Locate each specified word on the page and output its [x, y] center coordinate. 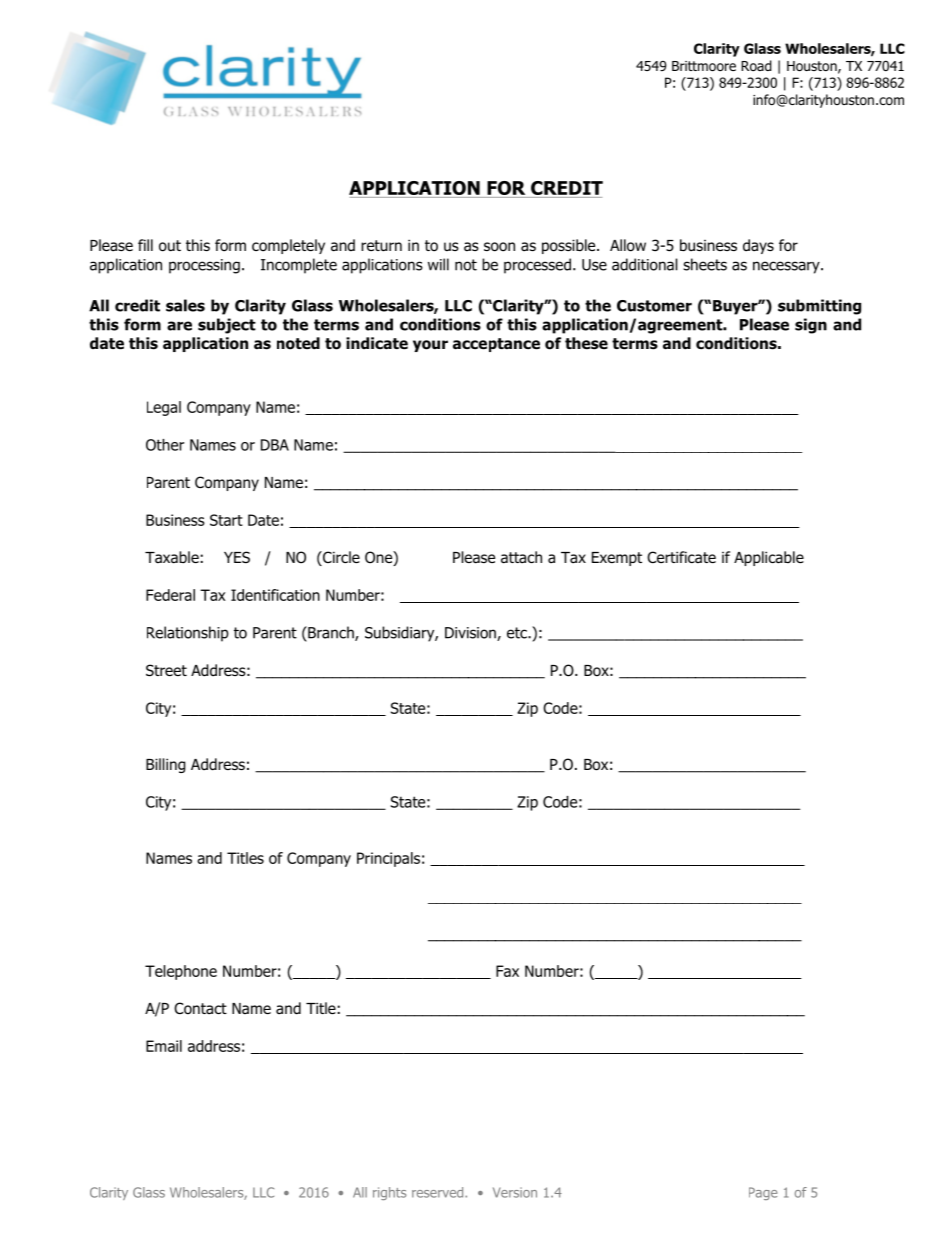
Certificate [681, 557]
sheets [705, 264]
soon [499, 247]
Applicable [769, 558]
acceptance [496, 345]
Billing [166, 765]
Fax [507, 971]
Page [763, 1193]
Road [756, 65]
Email [164, 1046]
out [170, 246]
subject [227, 326]
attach [521, 557]
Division [471, 634]
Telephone [181, 972]
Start [226, 520]
